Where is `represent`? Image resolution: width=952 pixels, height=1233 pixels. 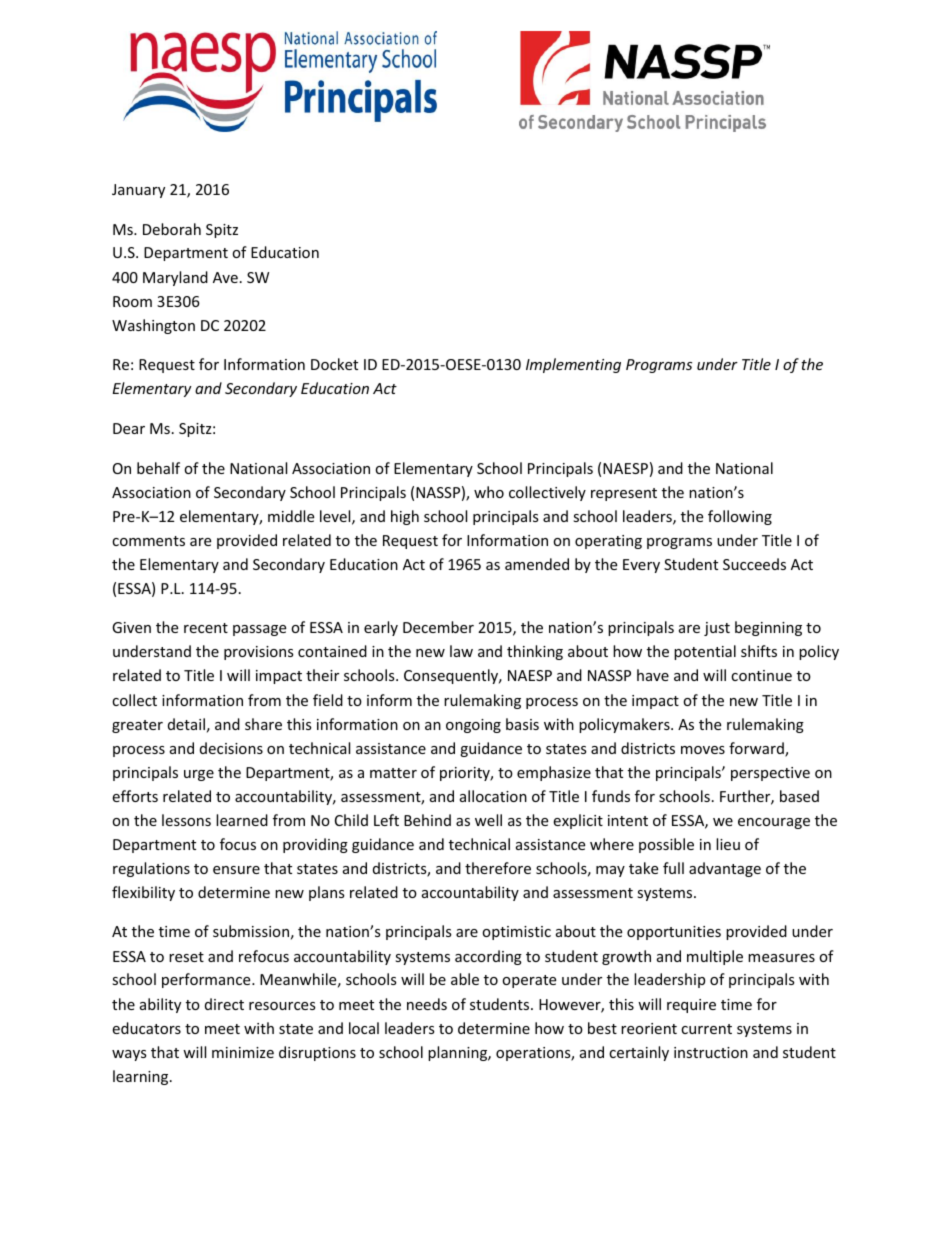 represent is located at coordinates (624, 494).
